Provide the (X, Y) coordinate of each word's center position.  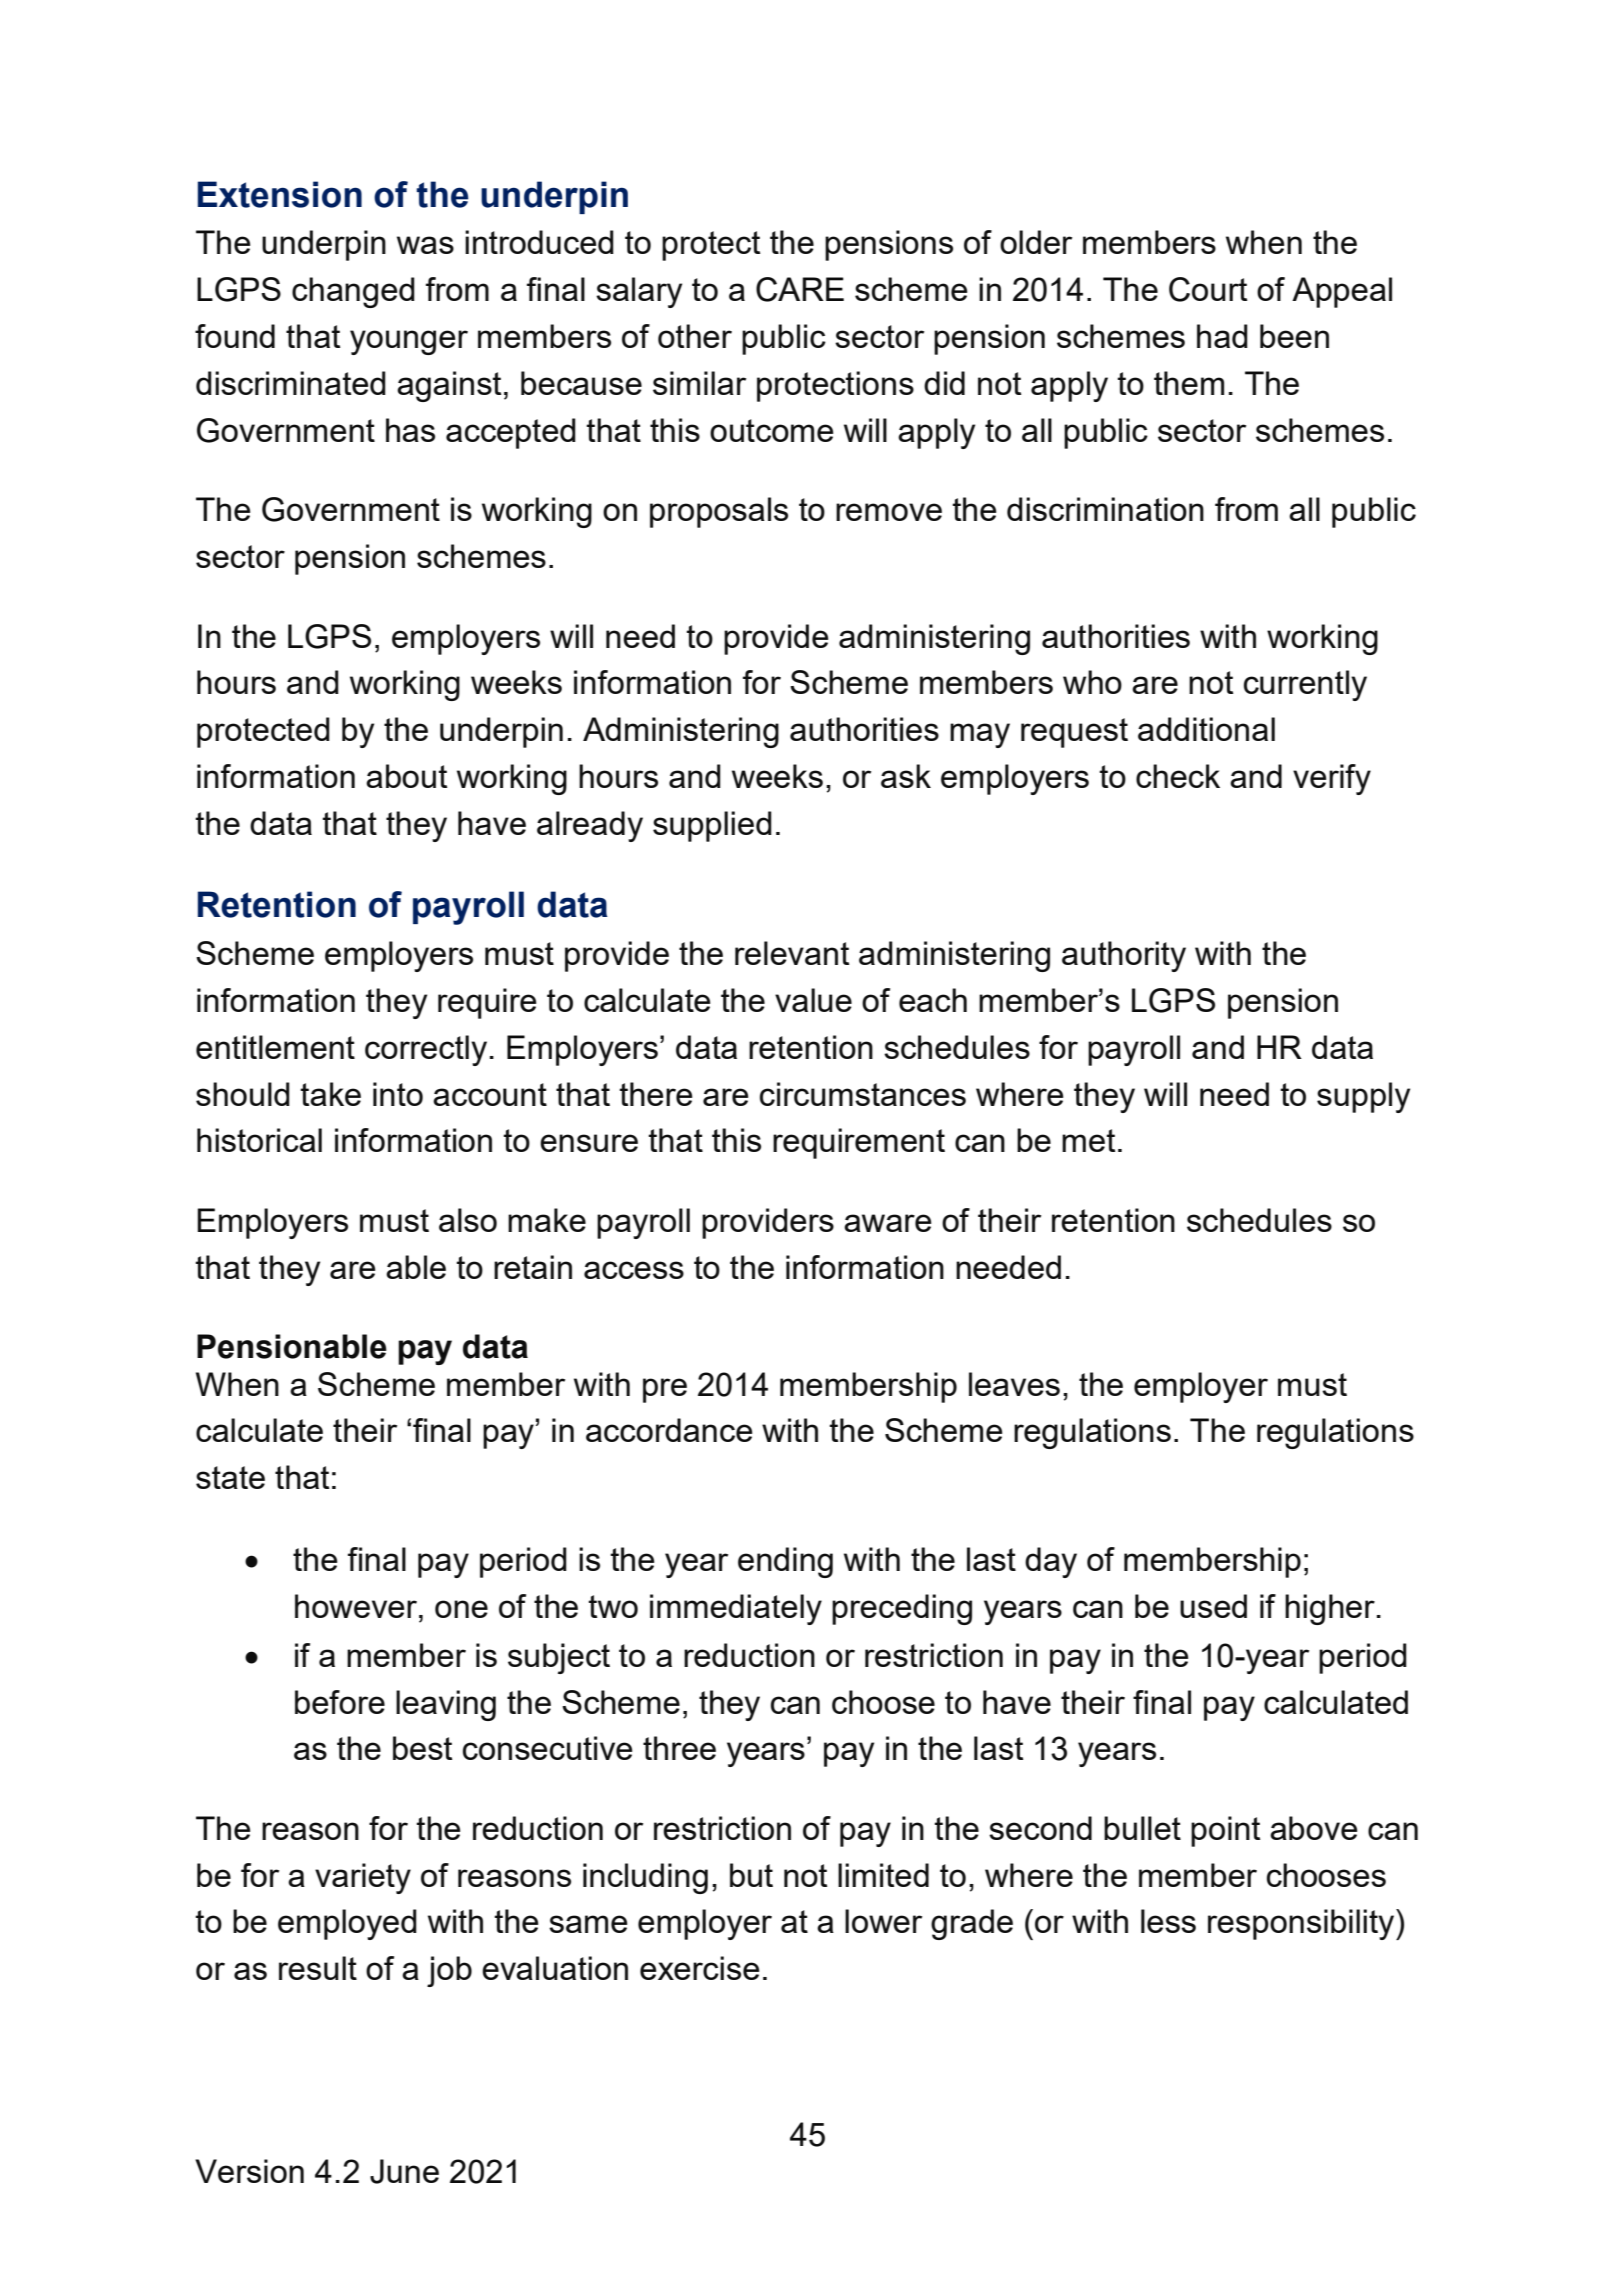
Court (1208, 289)
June (404, 2171)
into (398, 1094)
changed (353, 292)
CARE (800, 289)
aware (888, 1223)
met (1088, 1140)
